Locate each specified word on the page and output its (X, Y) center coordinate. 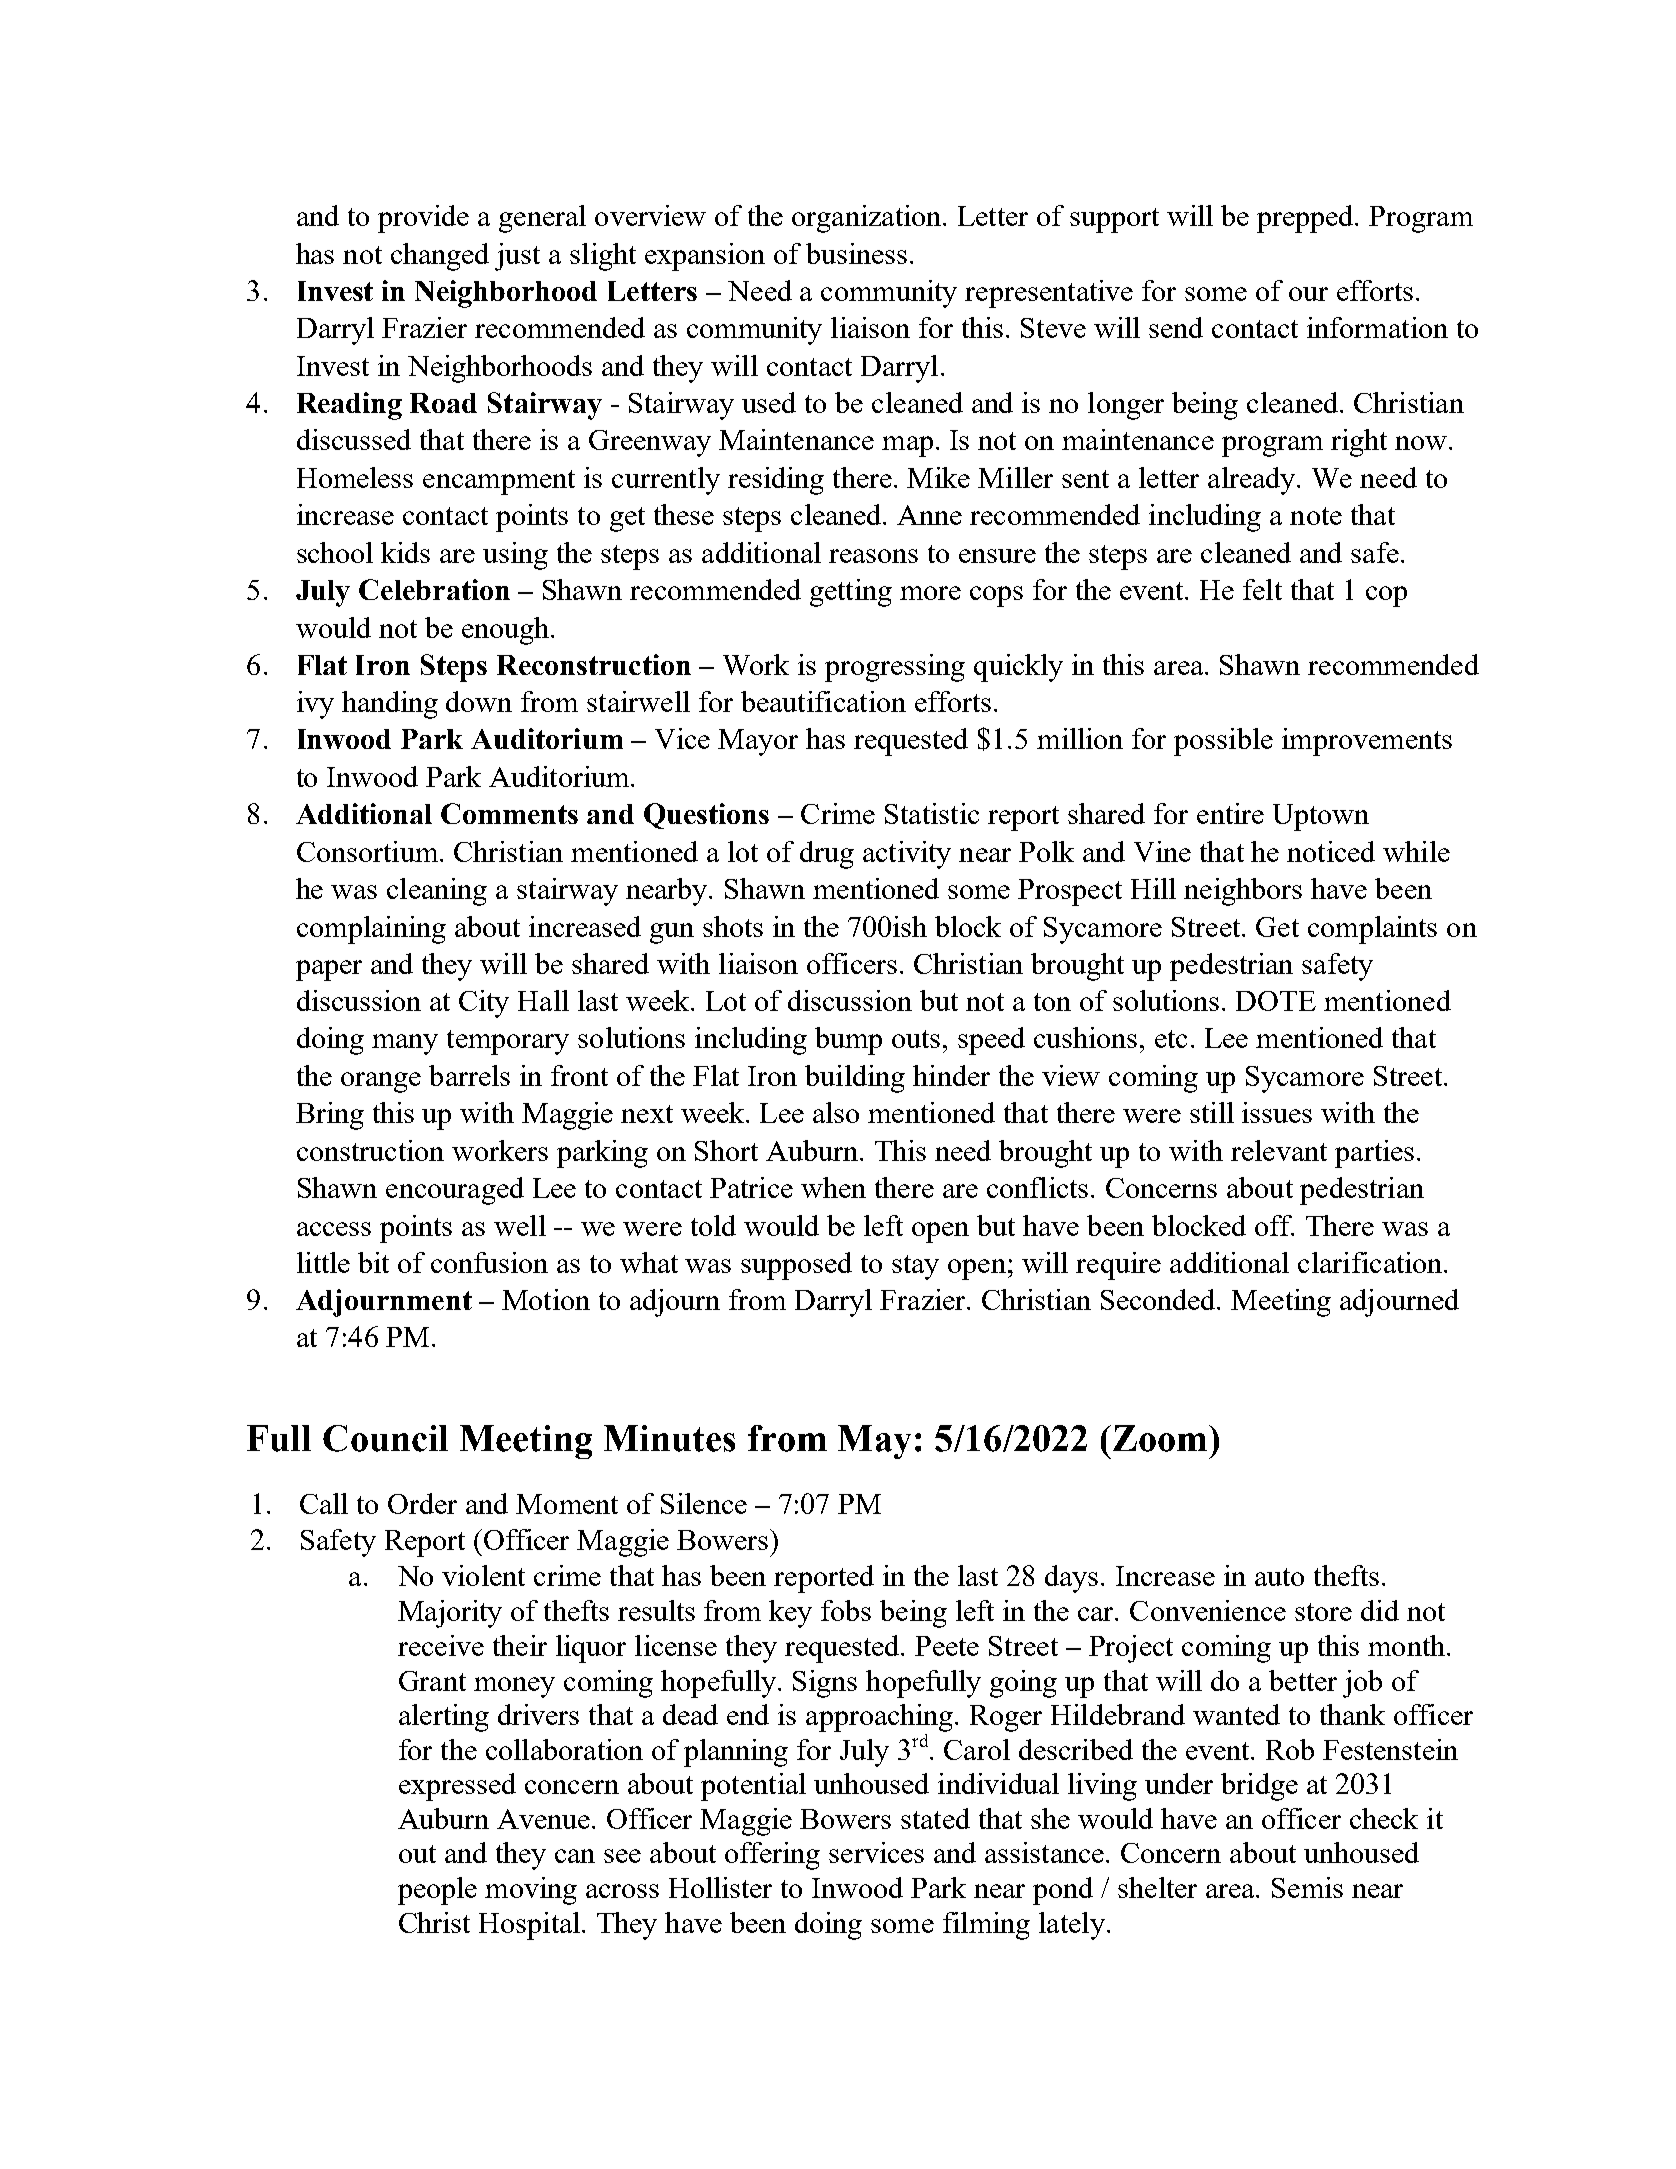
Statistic (932, 813)
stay (915, 1267)
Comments (509, 813)
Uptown (1321, 817)
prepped (1307, 219)
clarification (1371, 1262)
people (437, 1891)
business (856, 253)
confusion (489, 1262)
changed (440, 257)
